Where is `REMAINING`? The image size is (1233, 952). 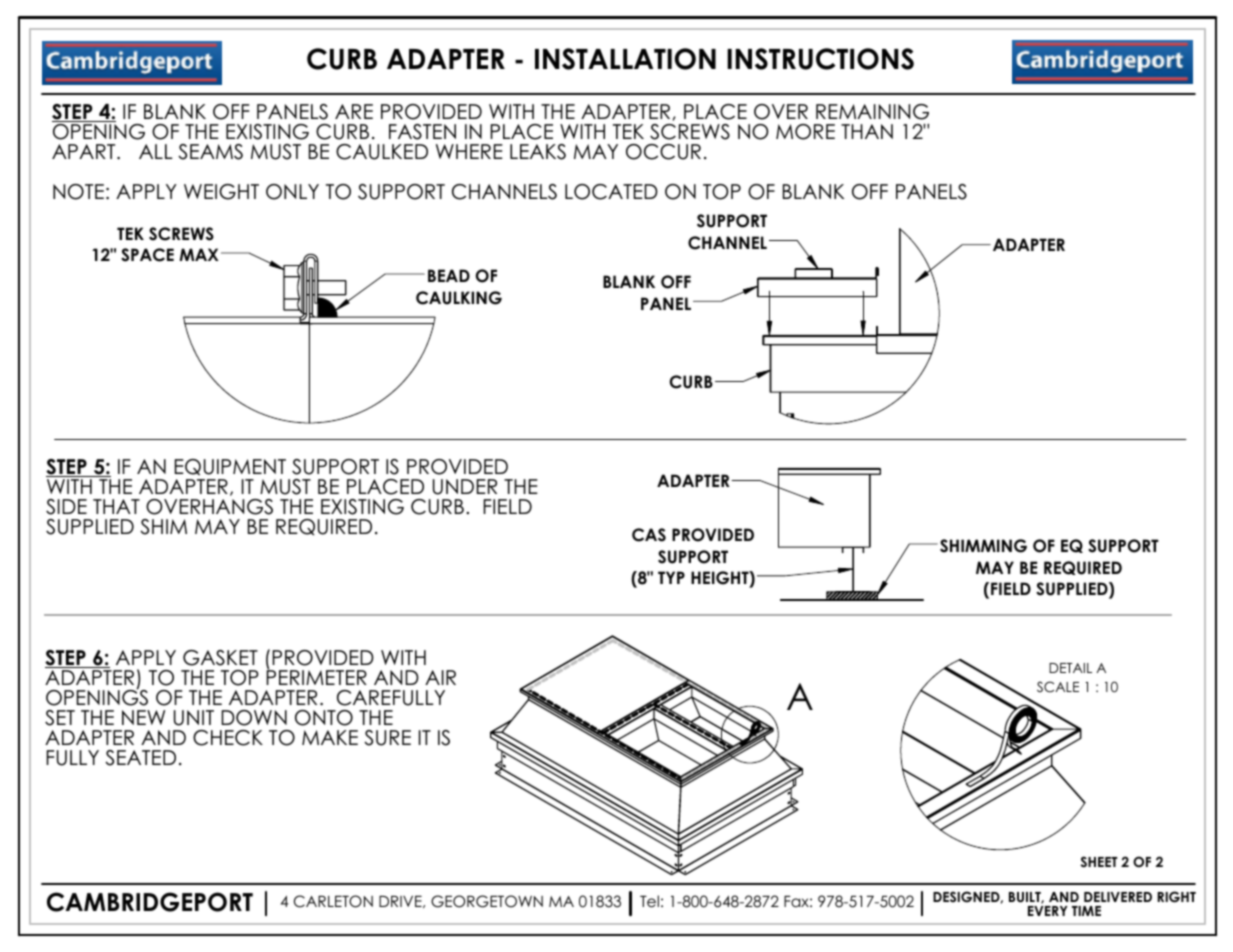 REMAINING is located at coordinates (872, 112).
